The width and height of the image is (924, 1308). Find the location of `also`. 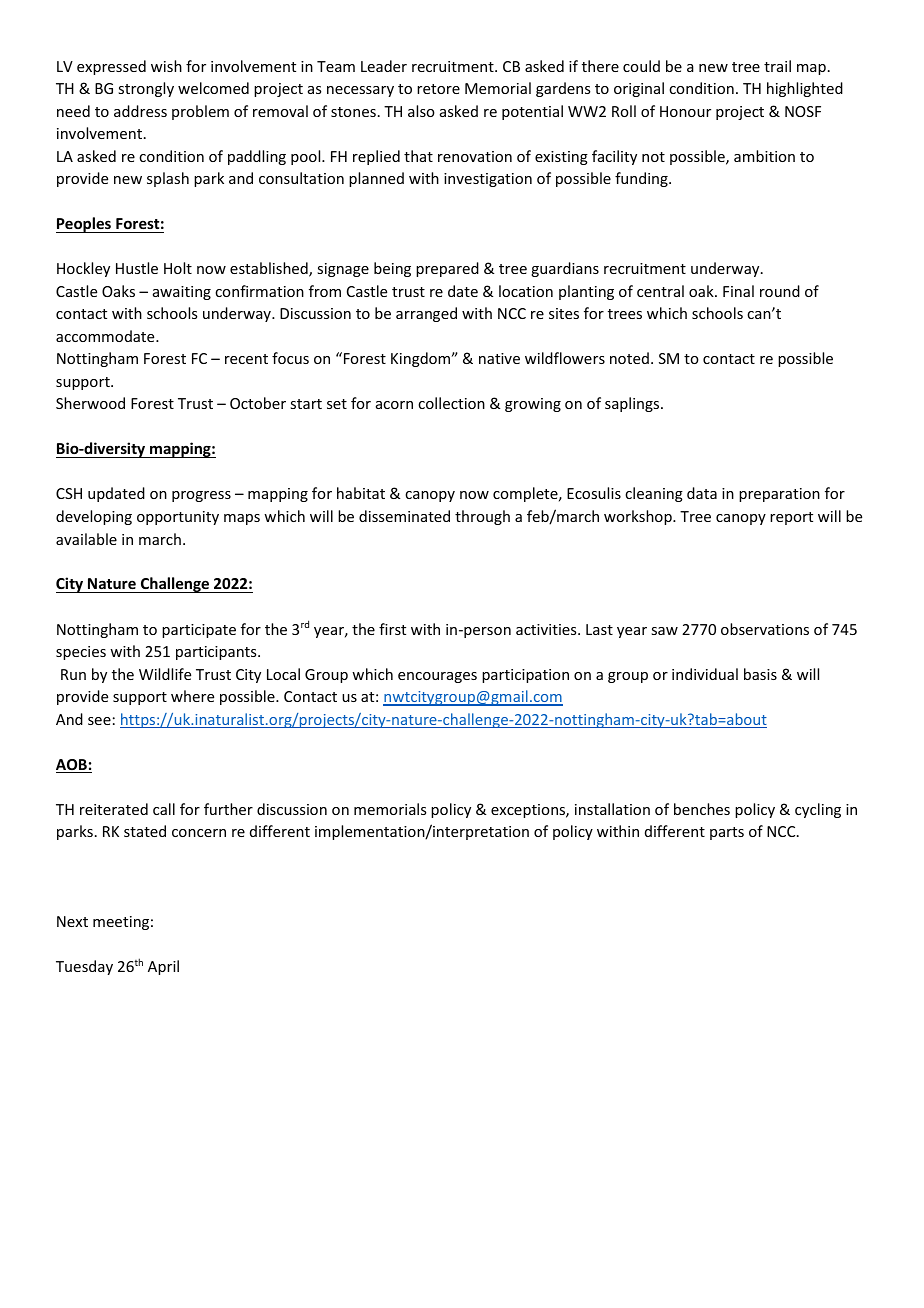

also is located at coordinates (421, 111).
